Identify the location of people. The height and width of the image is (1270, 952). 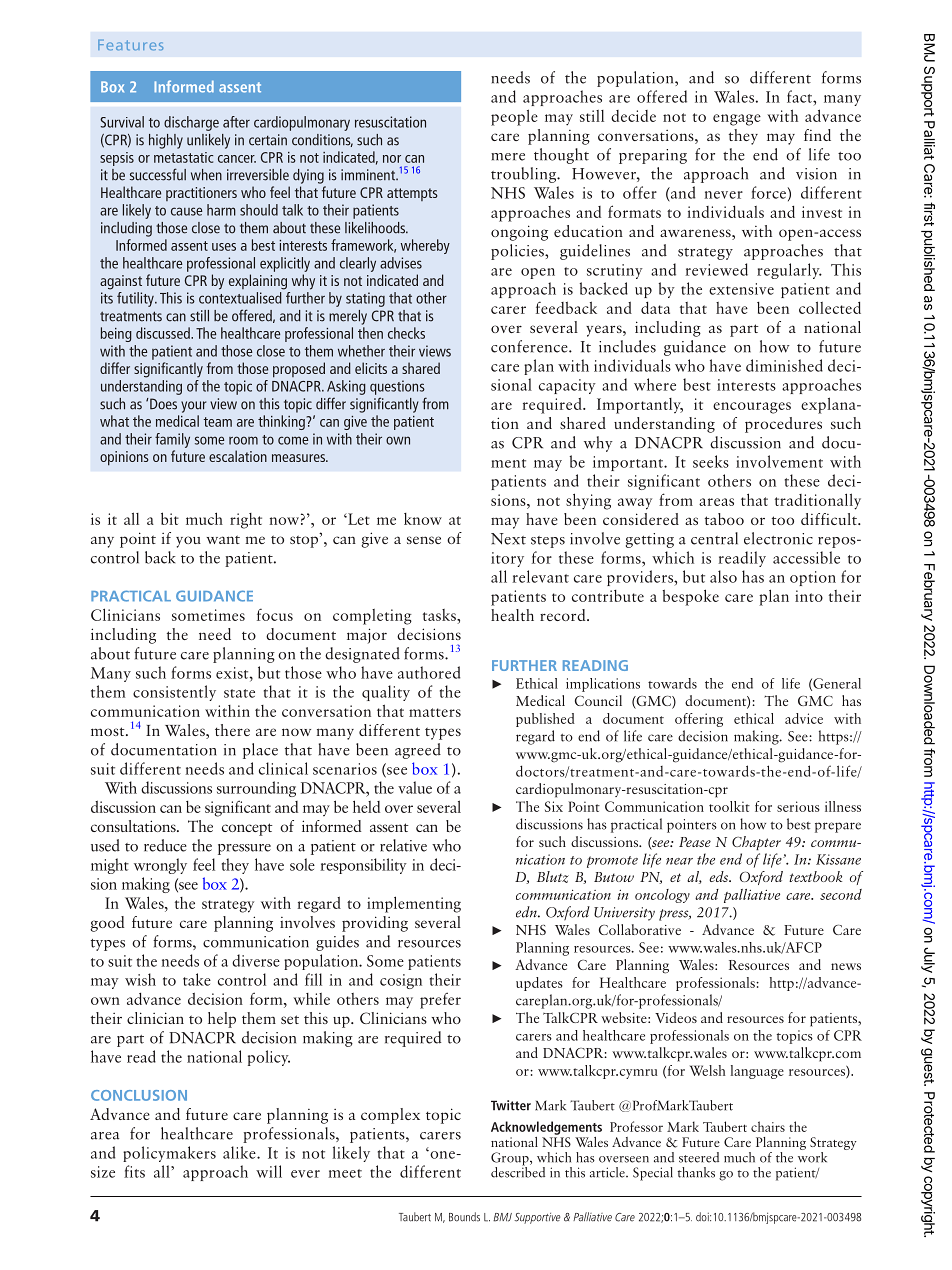
(514, 117).
